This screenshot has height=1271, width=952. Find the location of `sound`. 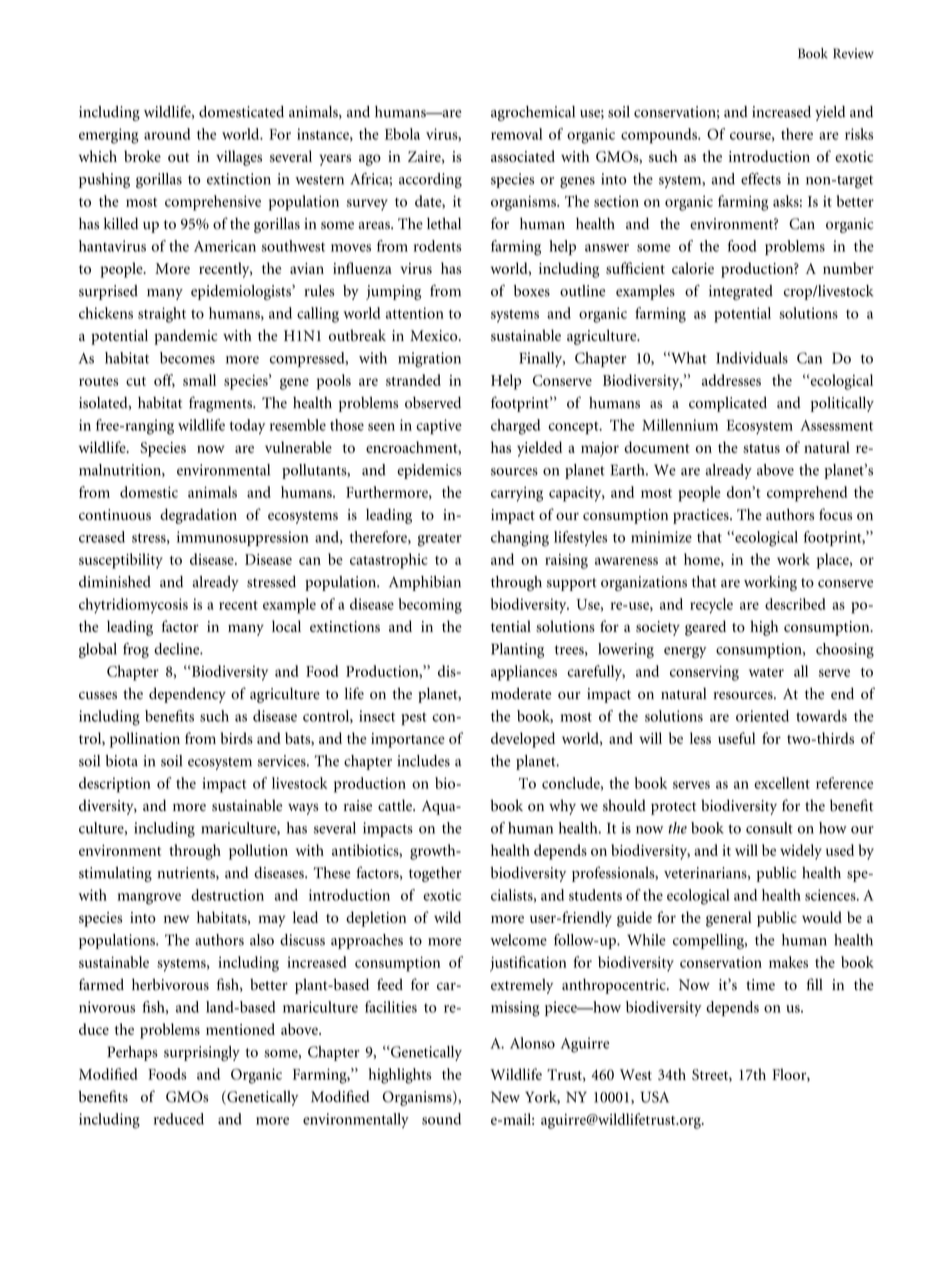

sound is located at coordinates (441, 1119).
